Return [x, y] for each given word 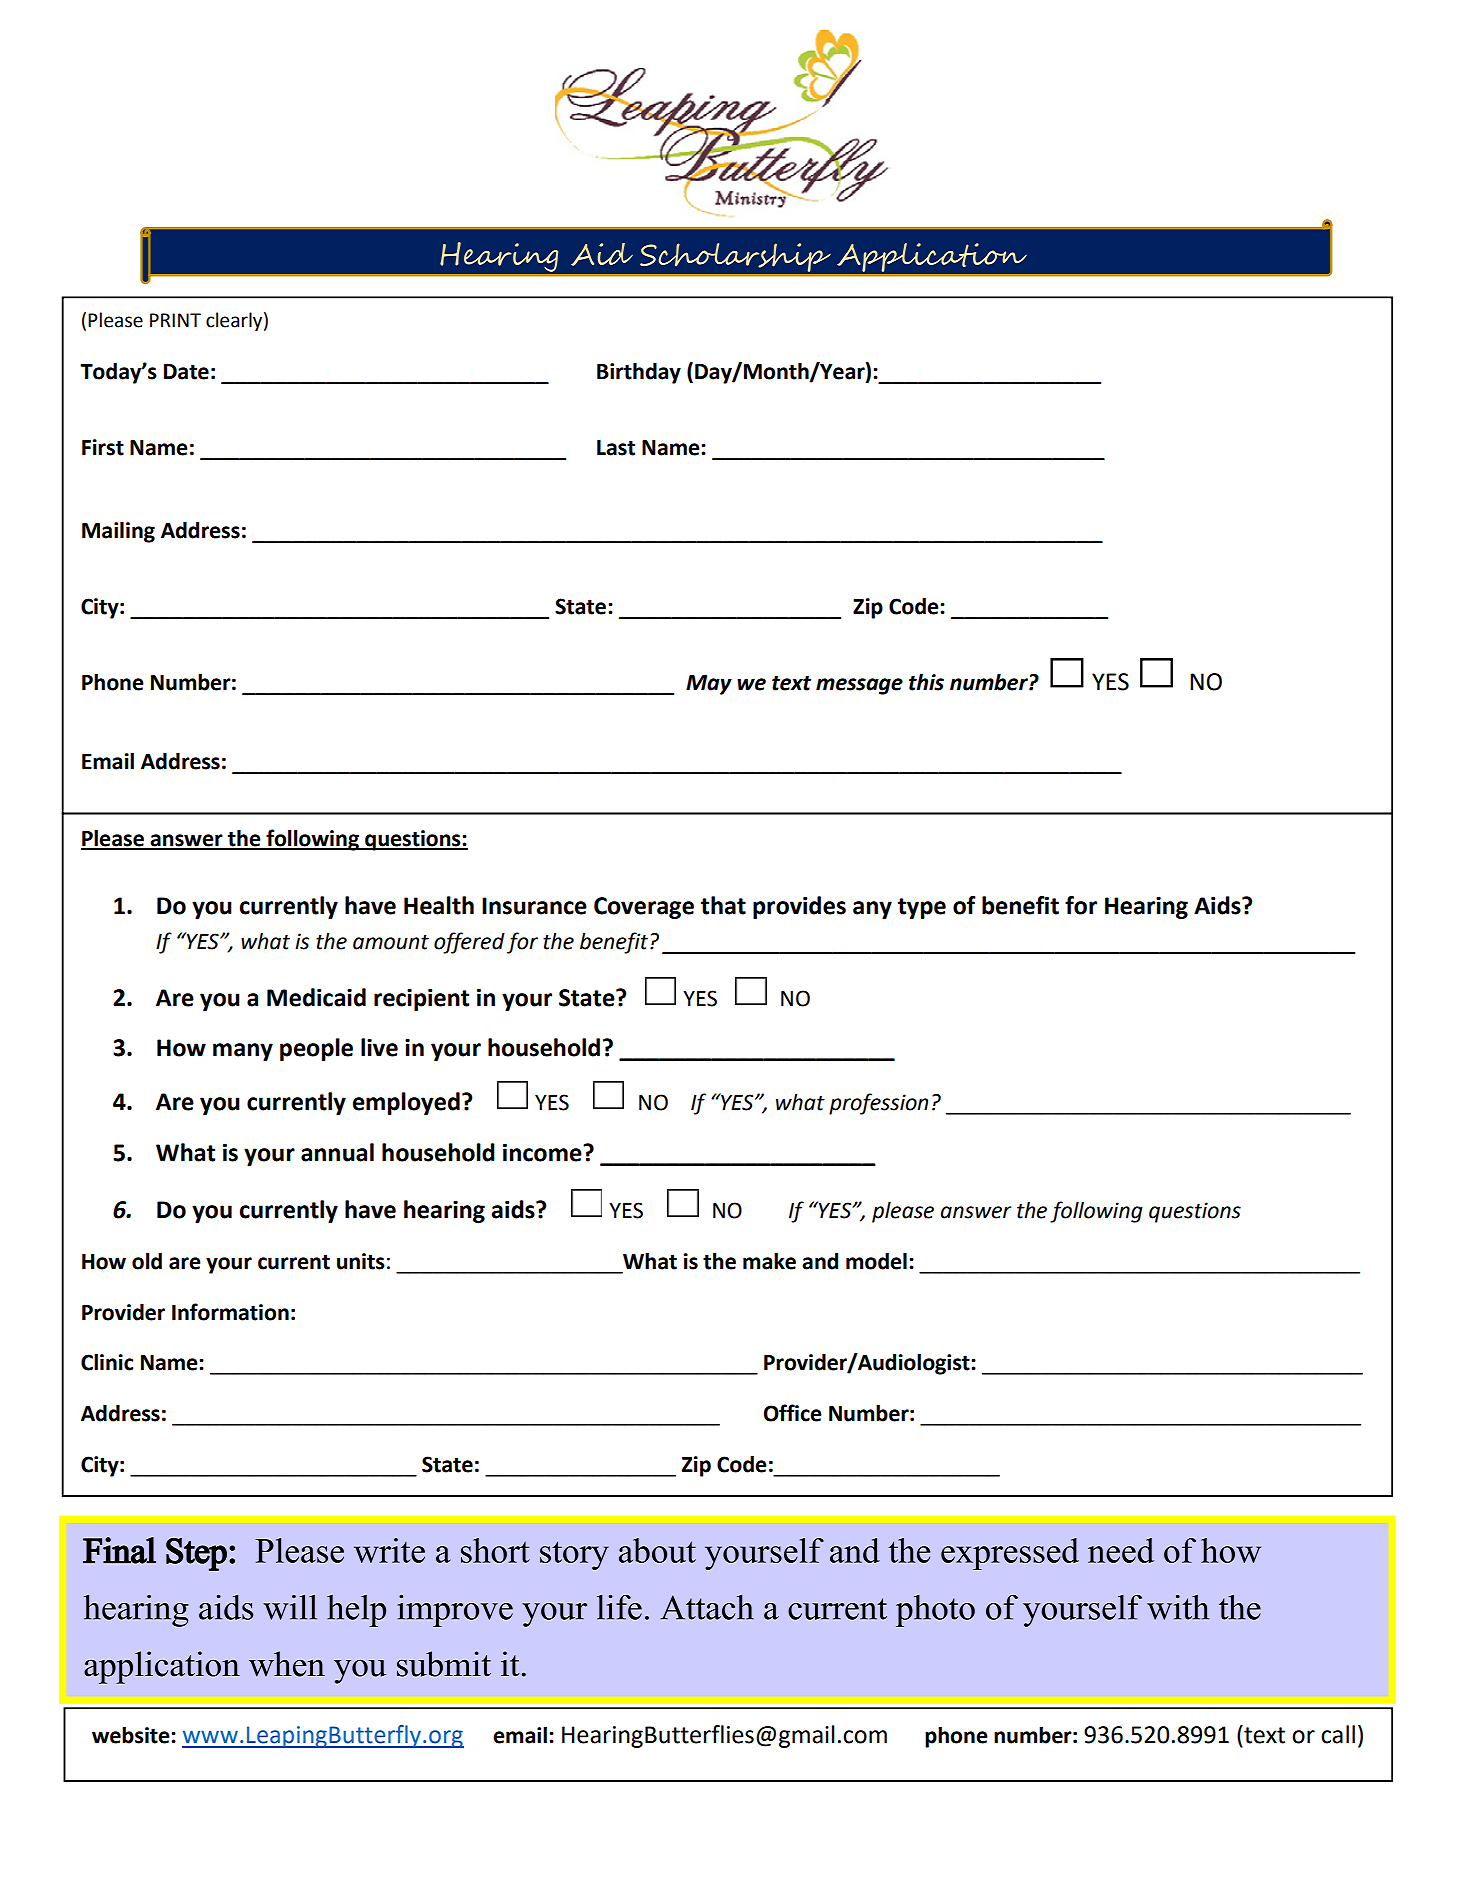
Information [230, 1312]
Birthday [639, 373]
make [769, 1261]
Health [439, 905]
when [287, 1664]
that [723, 905]
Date [186, 372]
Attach [707, 1607]
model [876, 1261]
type [922, 908]
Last [616, 448]
